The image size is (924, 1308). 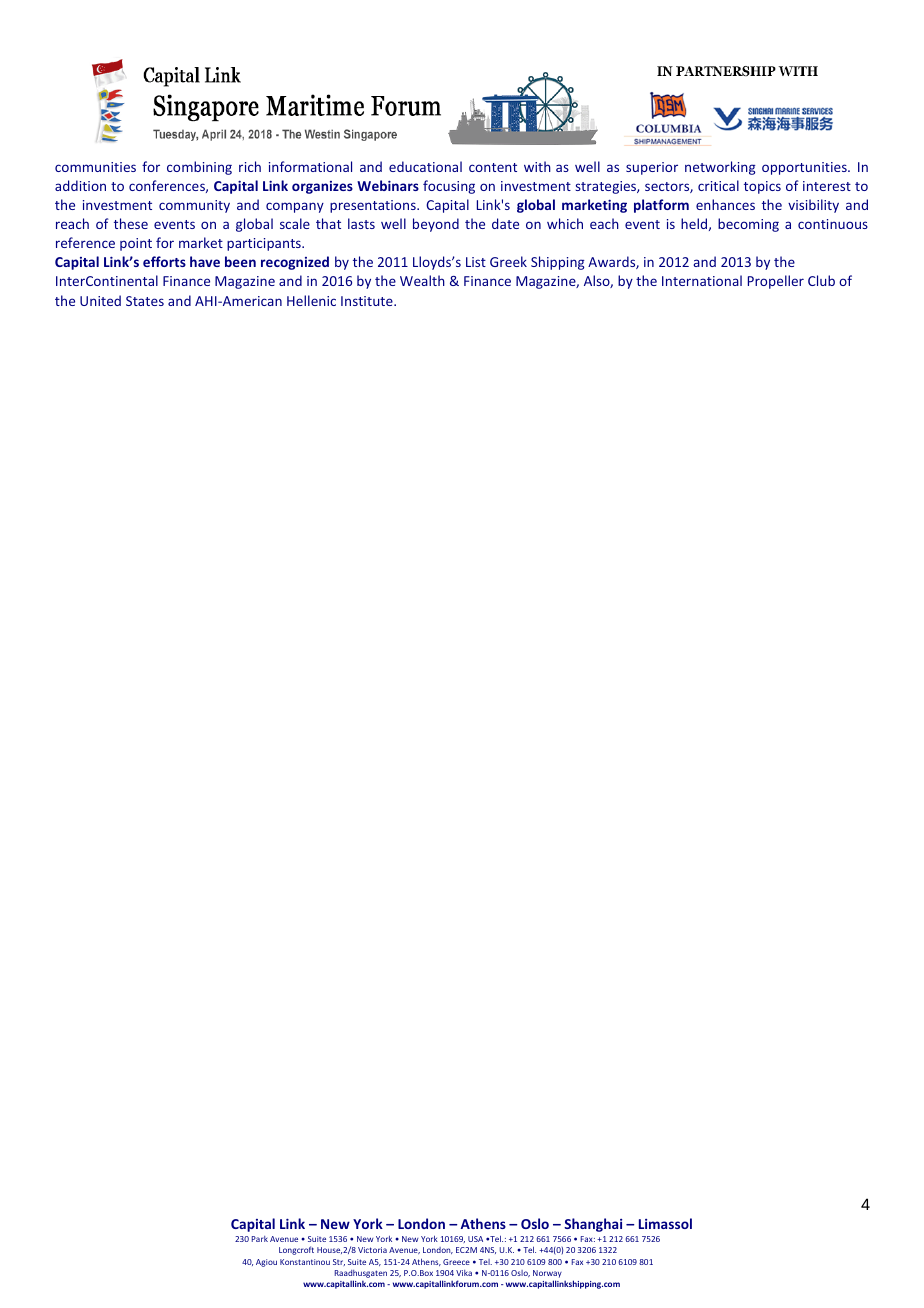 What do you see at coordinates (145, 301) in the document?
I see `States` at bounding box center [145, 301].
